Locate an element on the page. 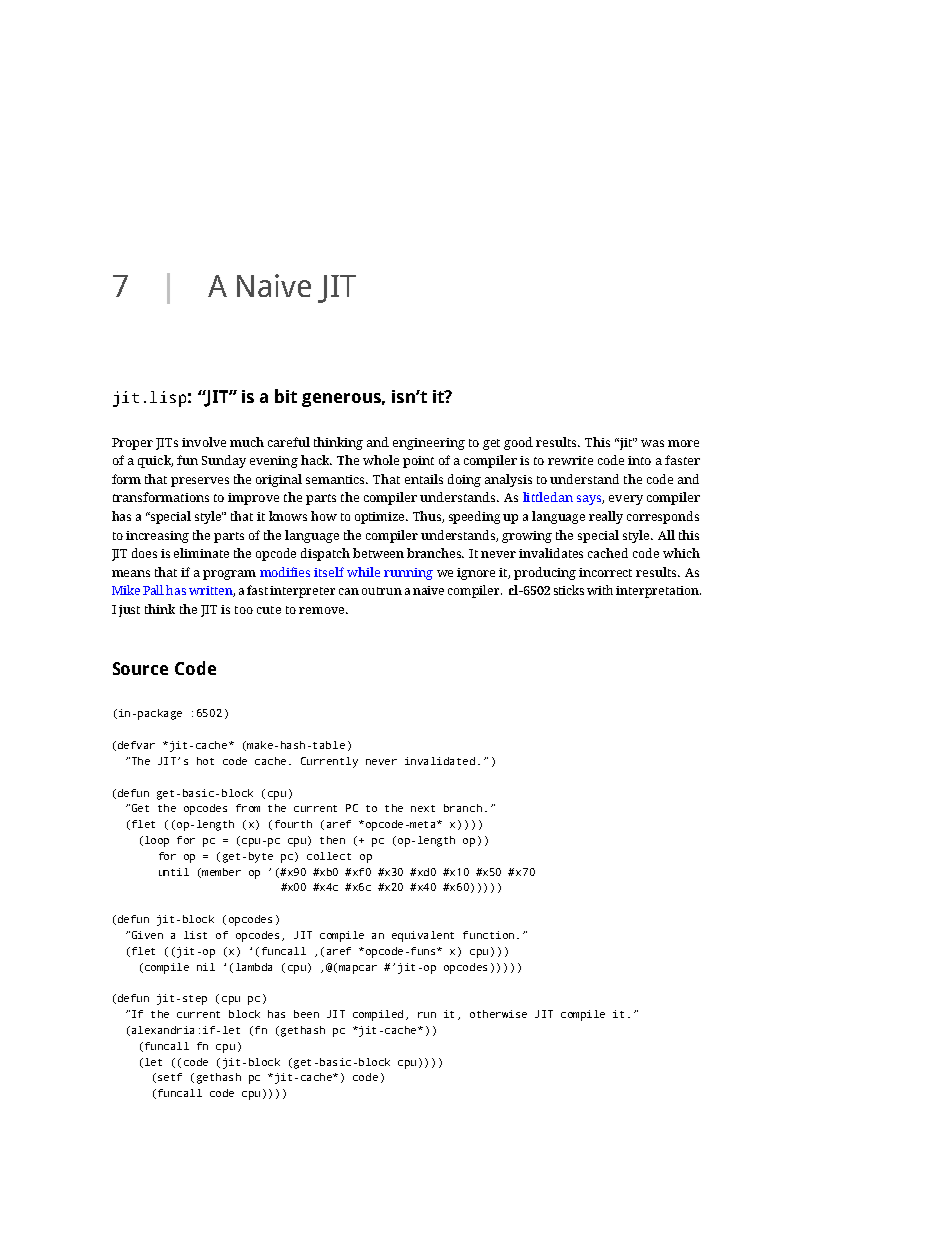  Pall is located at coordinates (155, 590).
